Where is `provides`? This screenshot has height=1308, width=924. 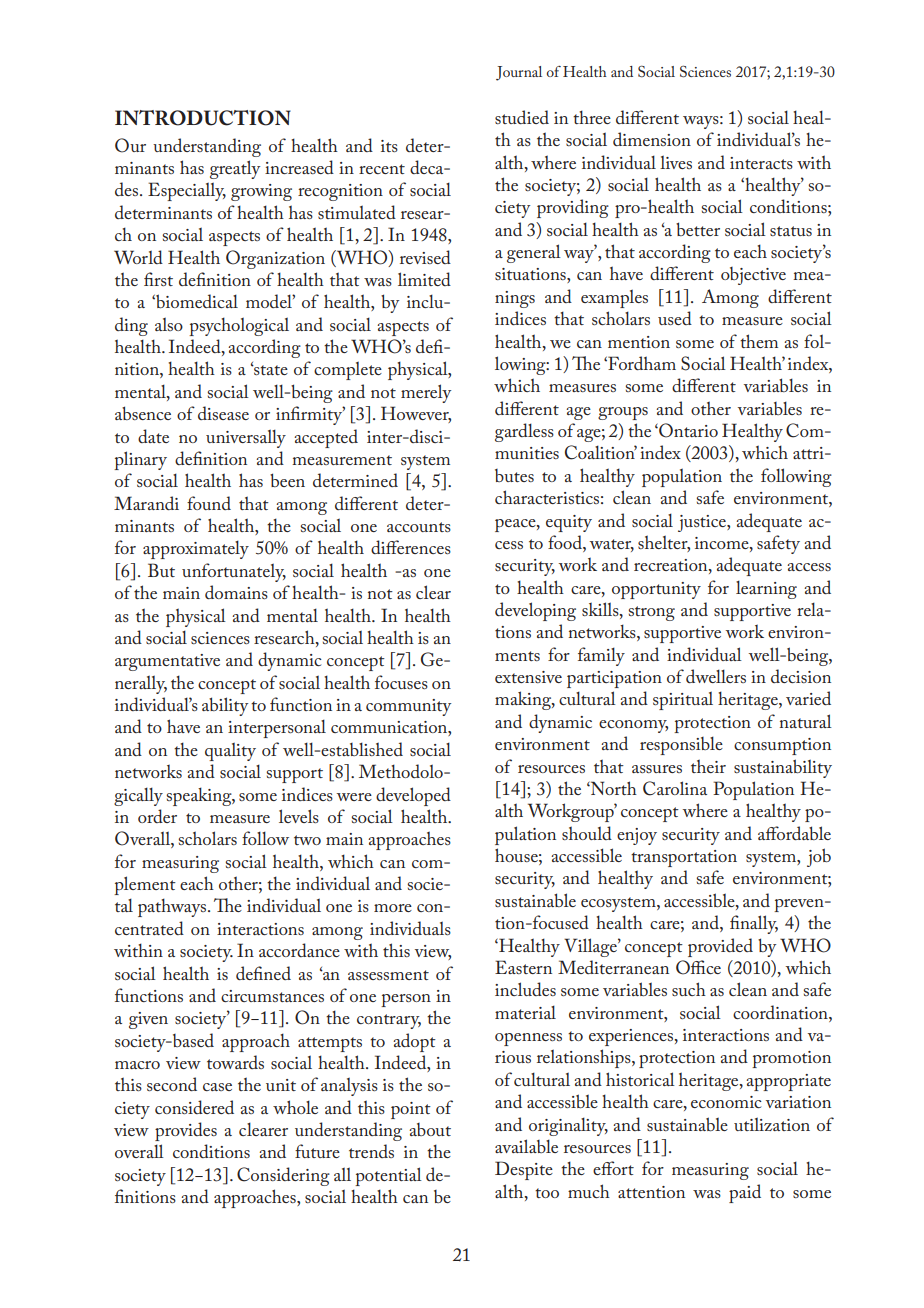 provides is located at coordinates (186, 1131).
